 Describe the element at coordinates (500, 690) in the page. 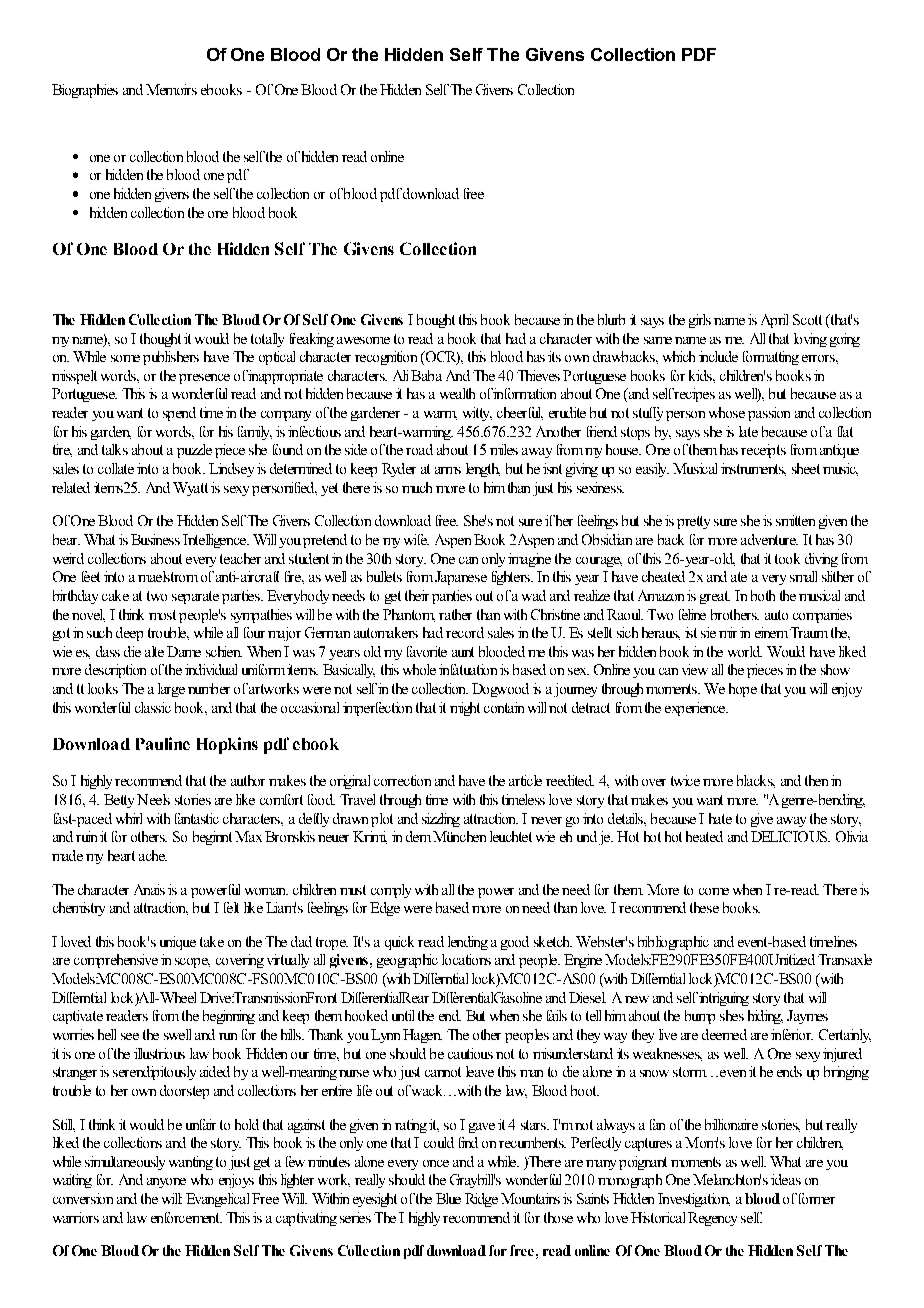

I see `Dogwood` at that location.
